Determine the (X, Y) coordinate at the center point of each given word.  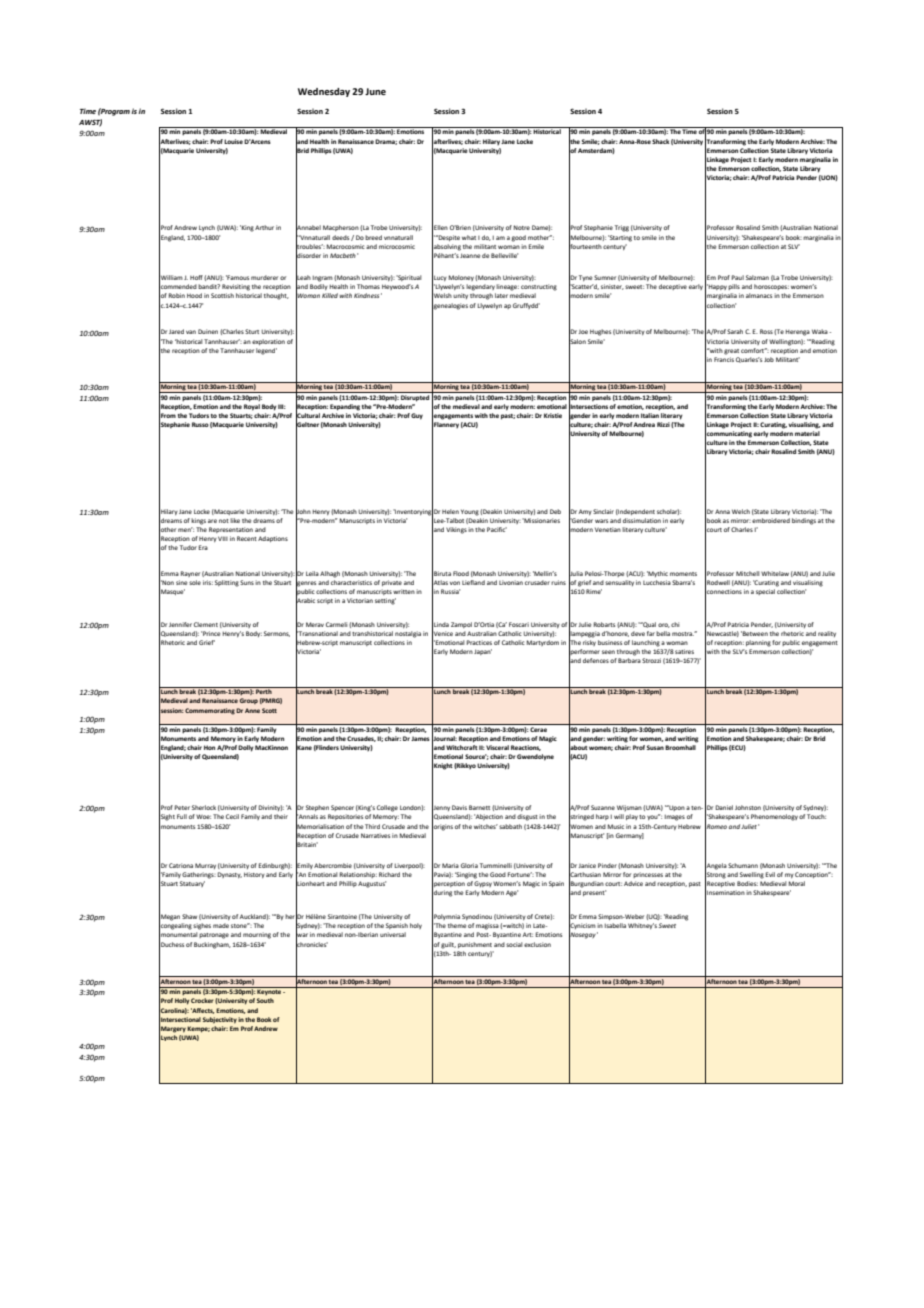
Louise (233, 141)
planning (758, 643)
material (807, 433)
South (265, 1000)
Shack (661, 141)
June (375, 91)
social (514, 944)
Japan (483, 652)
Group (249, 701)
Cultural (308, 415)
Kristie (553, 415)
